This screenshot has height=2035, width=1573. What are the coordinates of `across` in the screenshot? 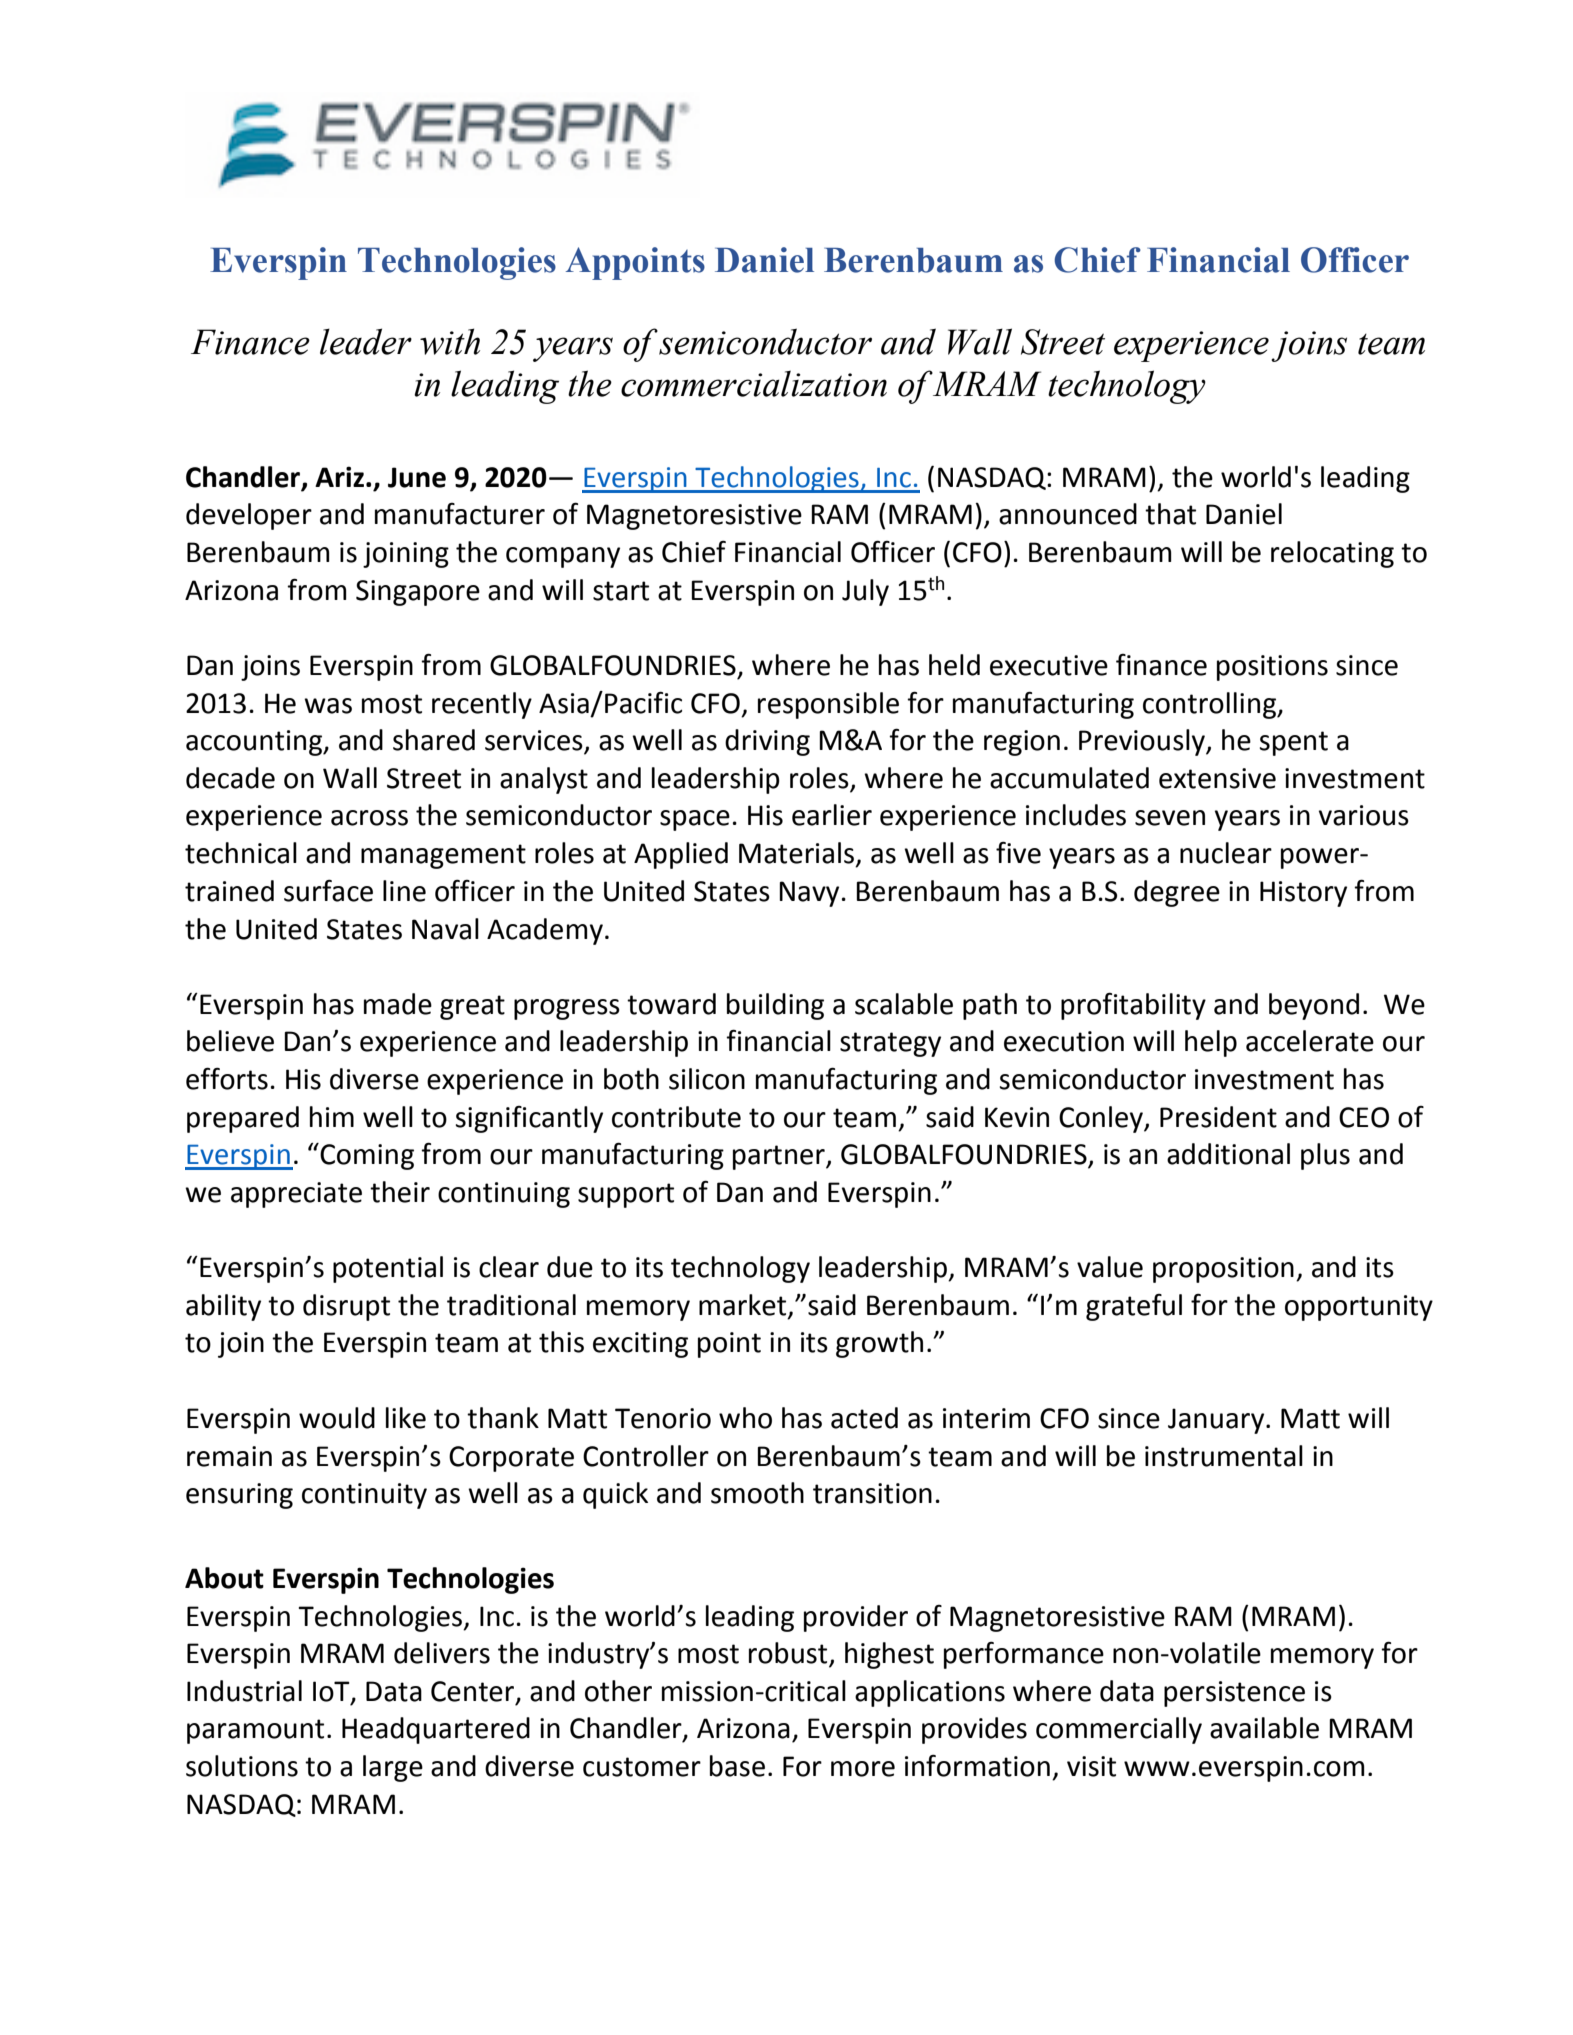 It's located at (369, 818).
